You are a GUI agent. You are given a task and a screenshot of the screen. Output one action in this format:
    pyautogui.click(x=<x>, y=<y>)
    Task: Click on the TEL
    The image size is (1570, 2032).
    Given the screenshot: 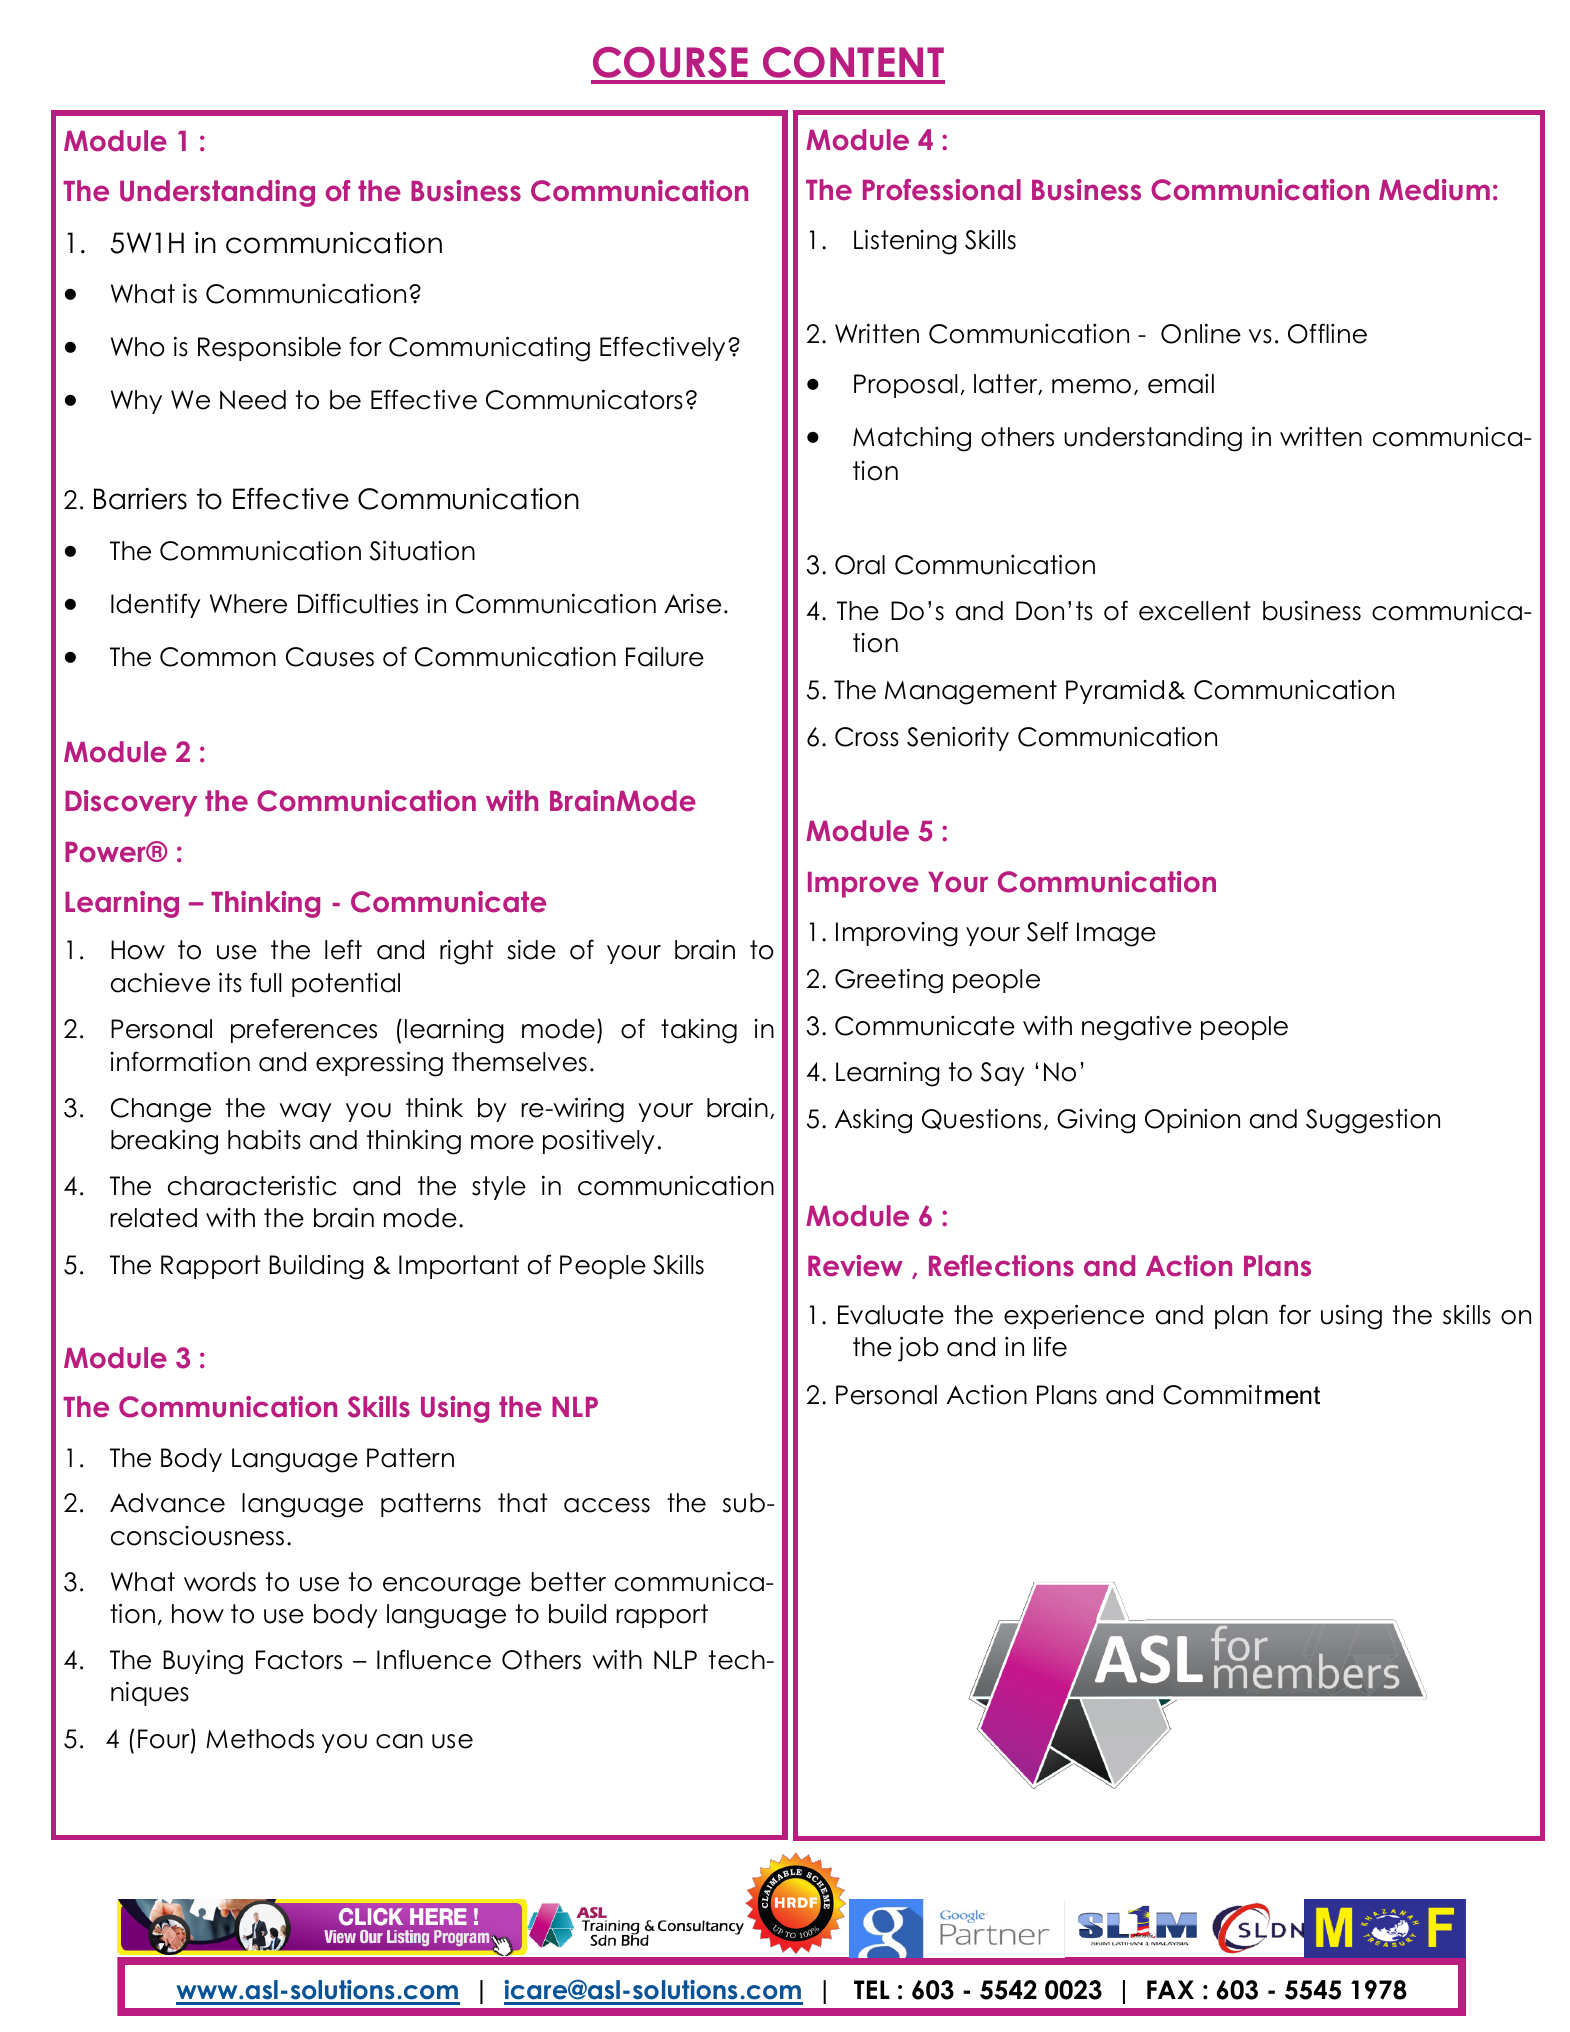 What is the action you would take?
    pyautogui.click(x=872, y=1989)
